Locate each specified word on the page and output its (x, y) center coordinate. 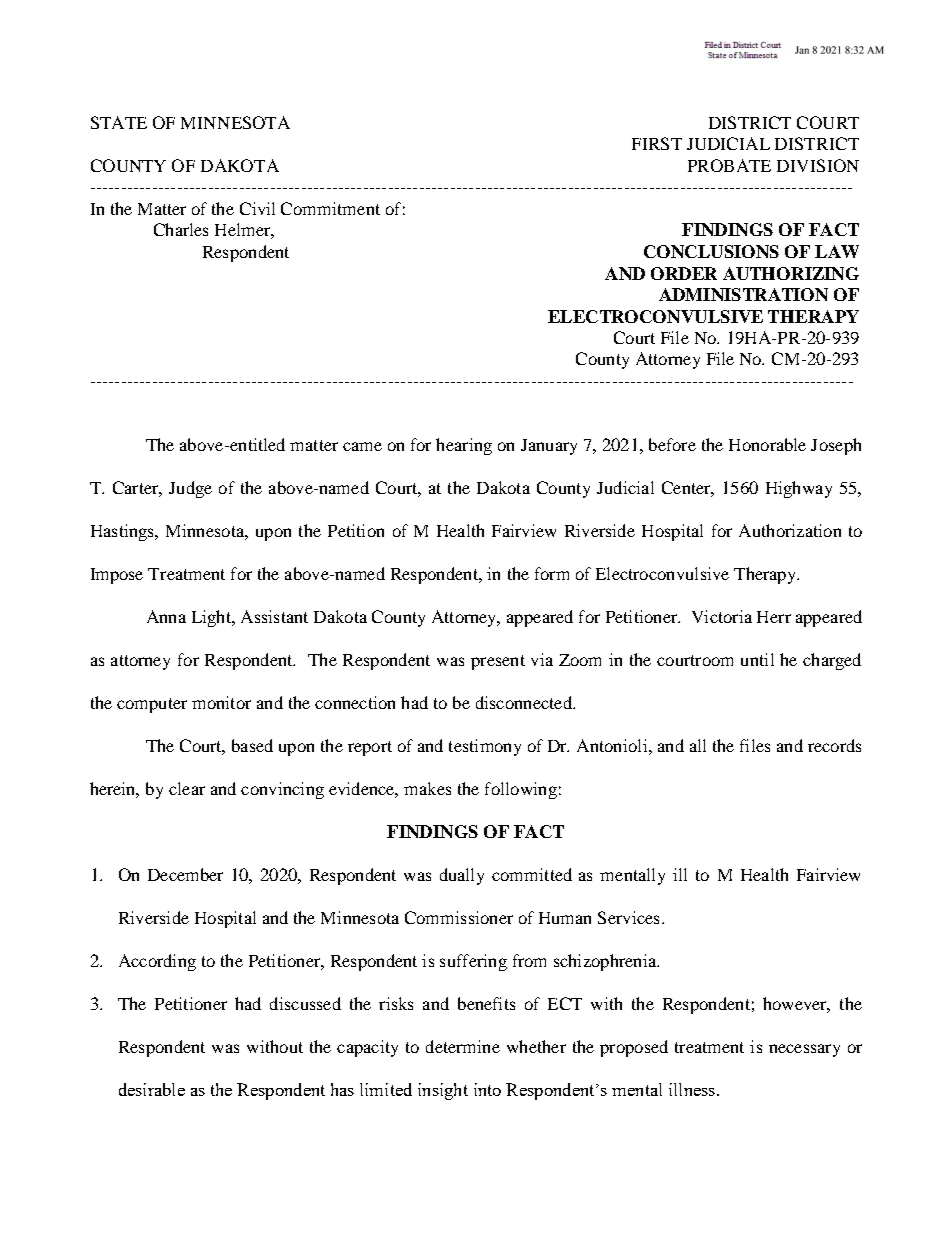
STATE (119, 122)
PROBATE (729, 165)
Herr (774, 617)
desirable (152, 1089)
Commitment (330, 208)
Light (212, 618)
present (498, 662)
